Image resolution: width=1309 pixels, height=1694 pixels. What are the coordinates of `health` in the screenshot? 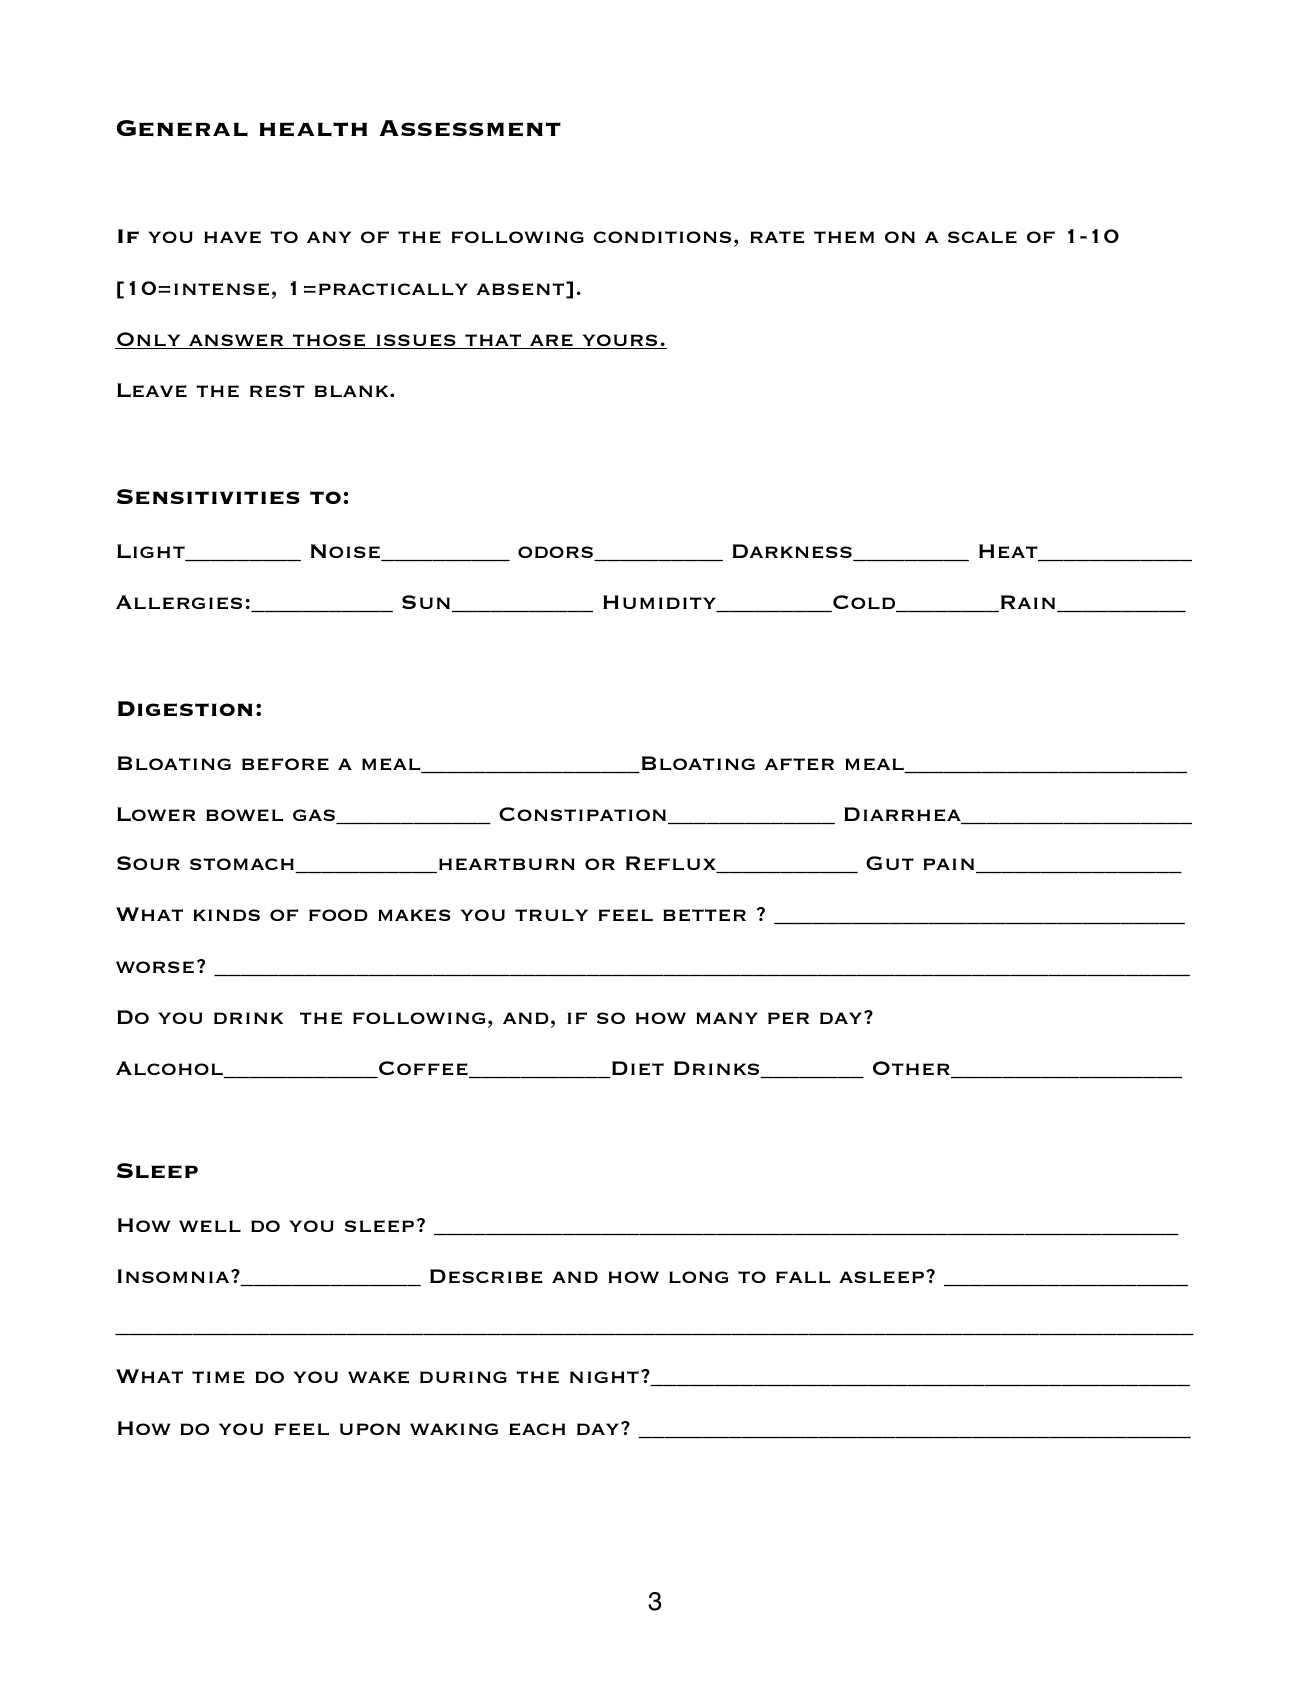 It's located at (313, 129).
